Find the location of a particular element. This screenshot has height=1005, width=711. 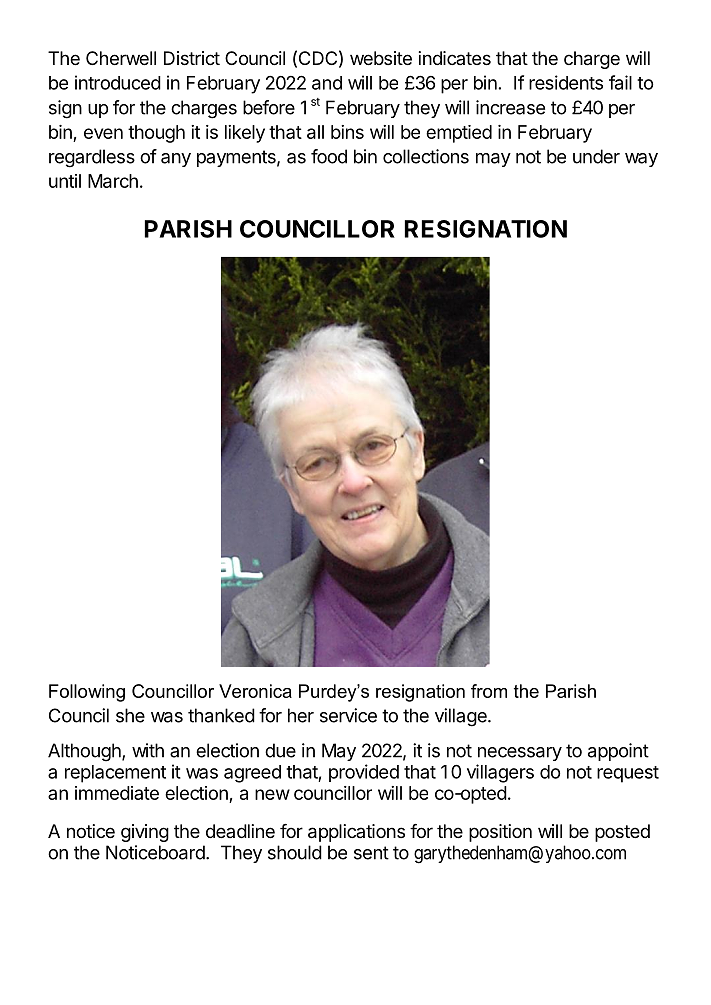

and is located at coordinates (327, 83).
